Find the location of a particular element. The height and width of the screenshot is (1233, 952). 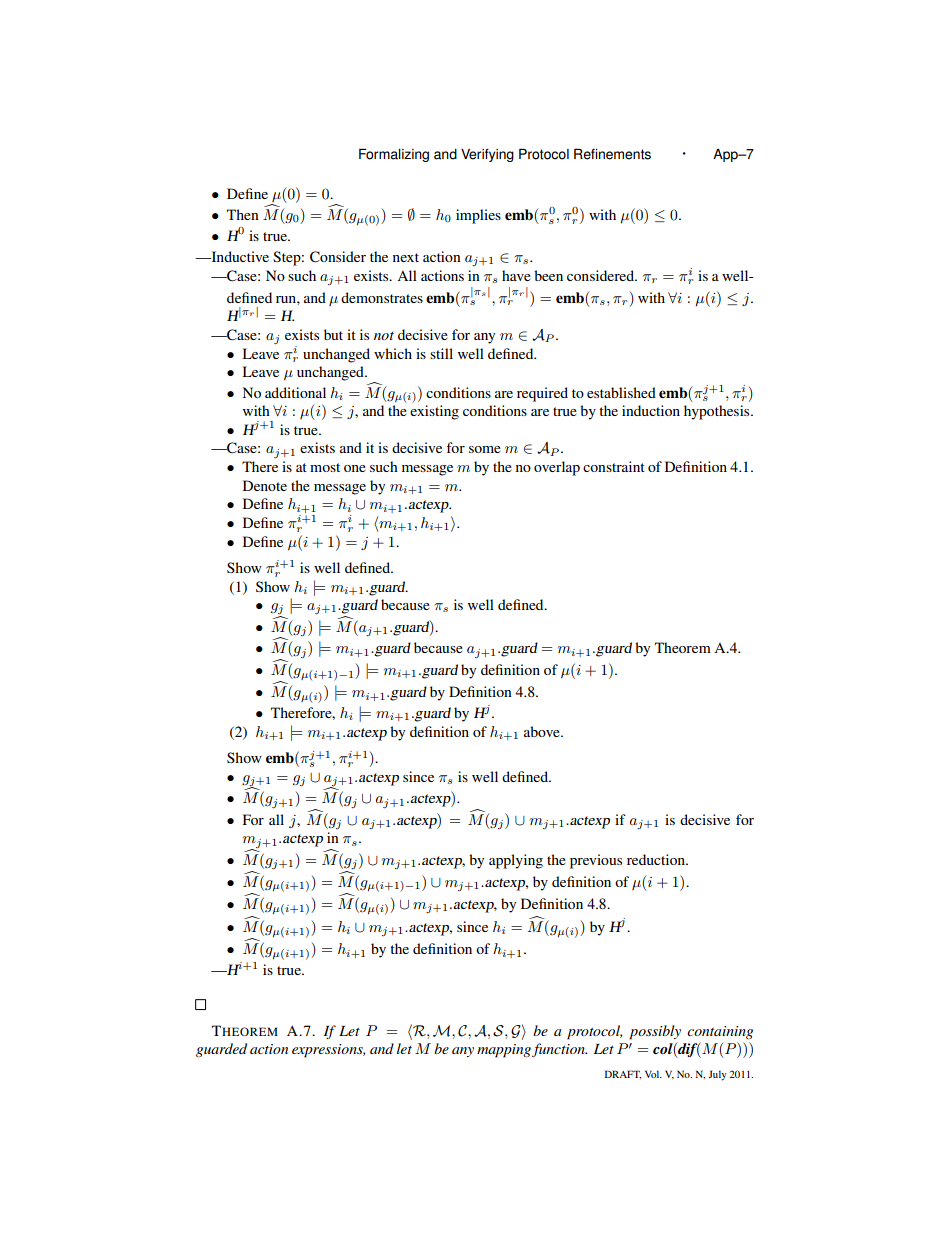

Then is located at coordinates (243, 214).
